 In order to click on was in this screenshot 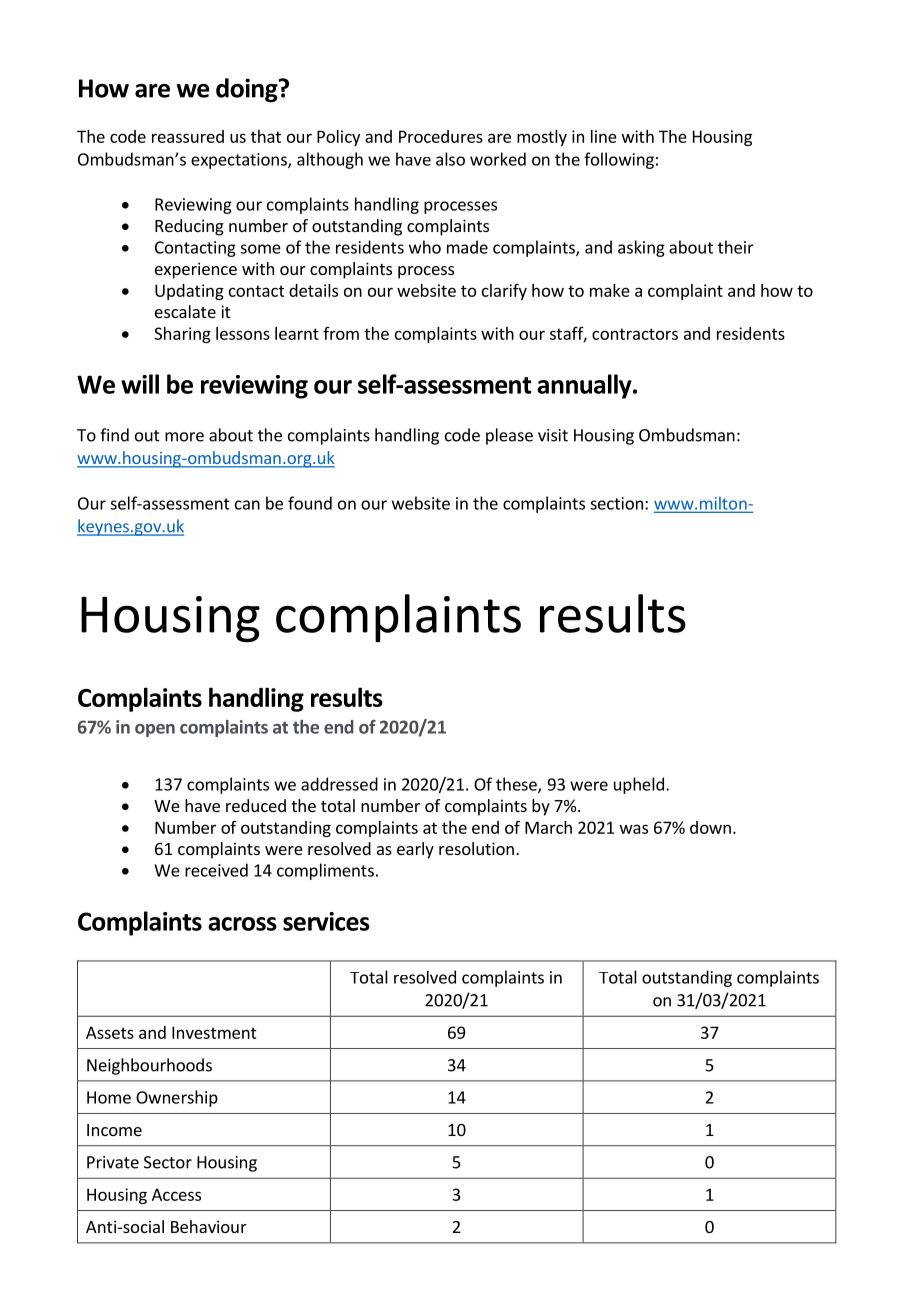, I will do `click(634, 829)`.
